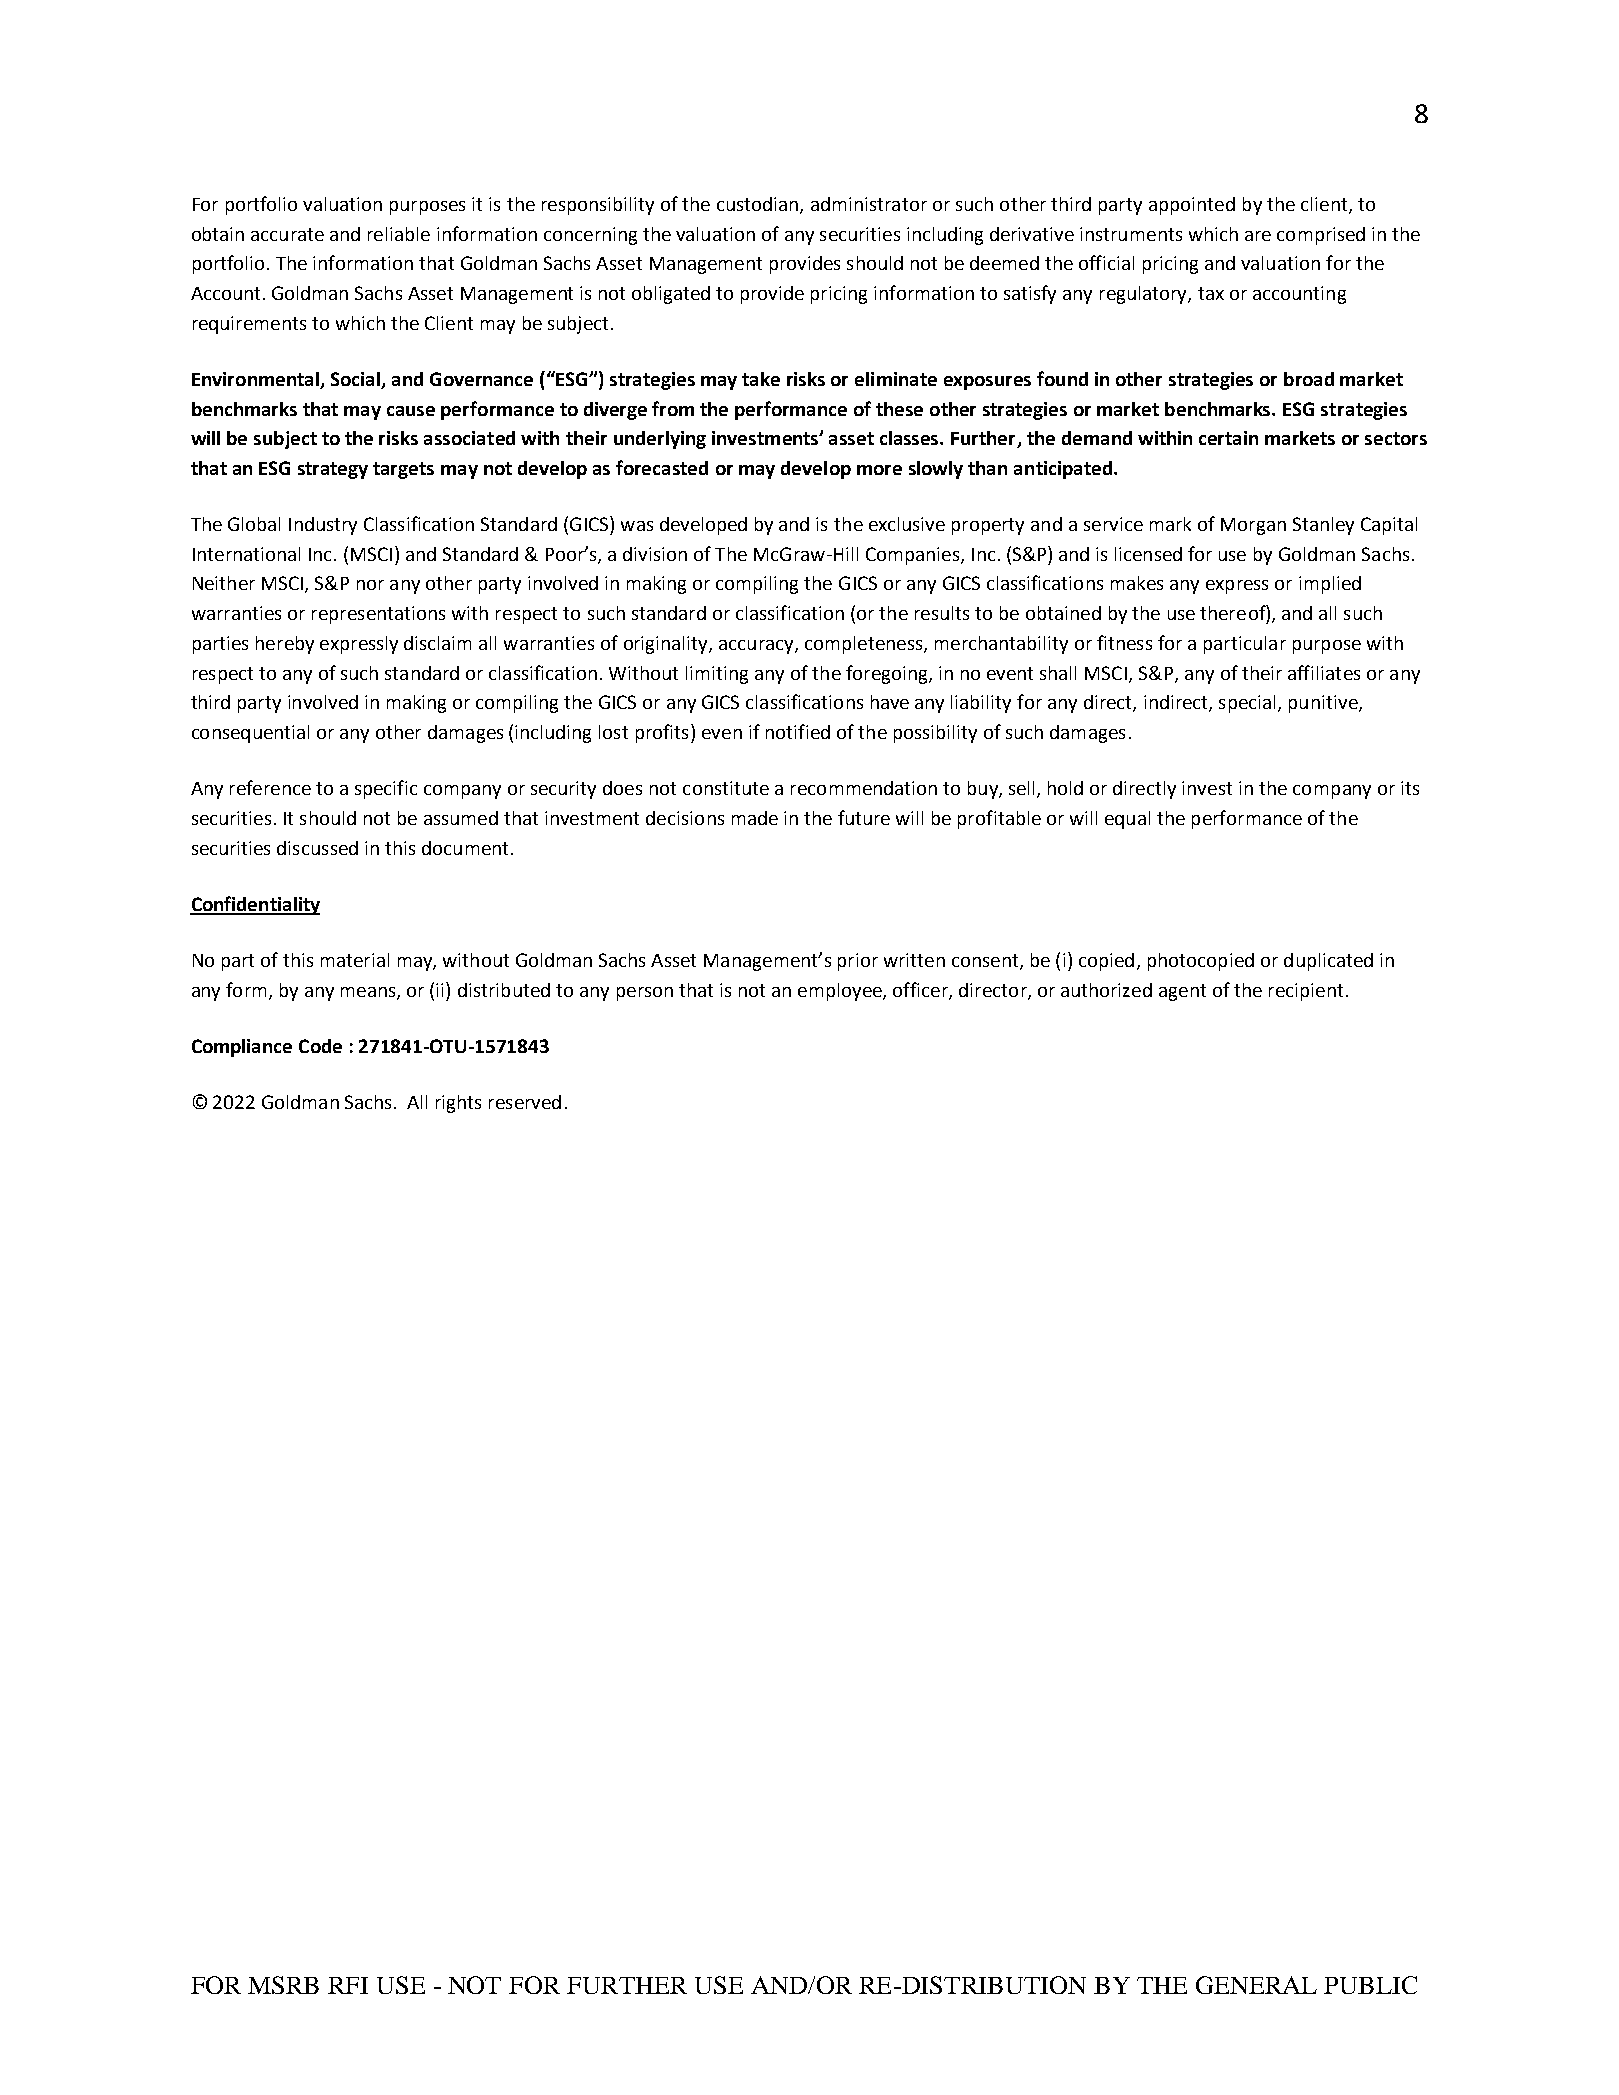  I want to click on reliable, so click(399, 234).
